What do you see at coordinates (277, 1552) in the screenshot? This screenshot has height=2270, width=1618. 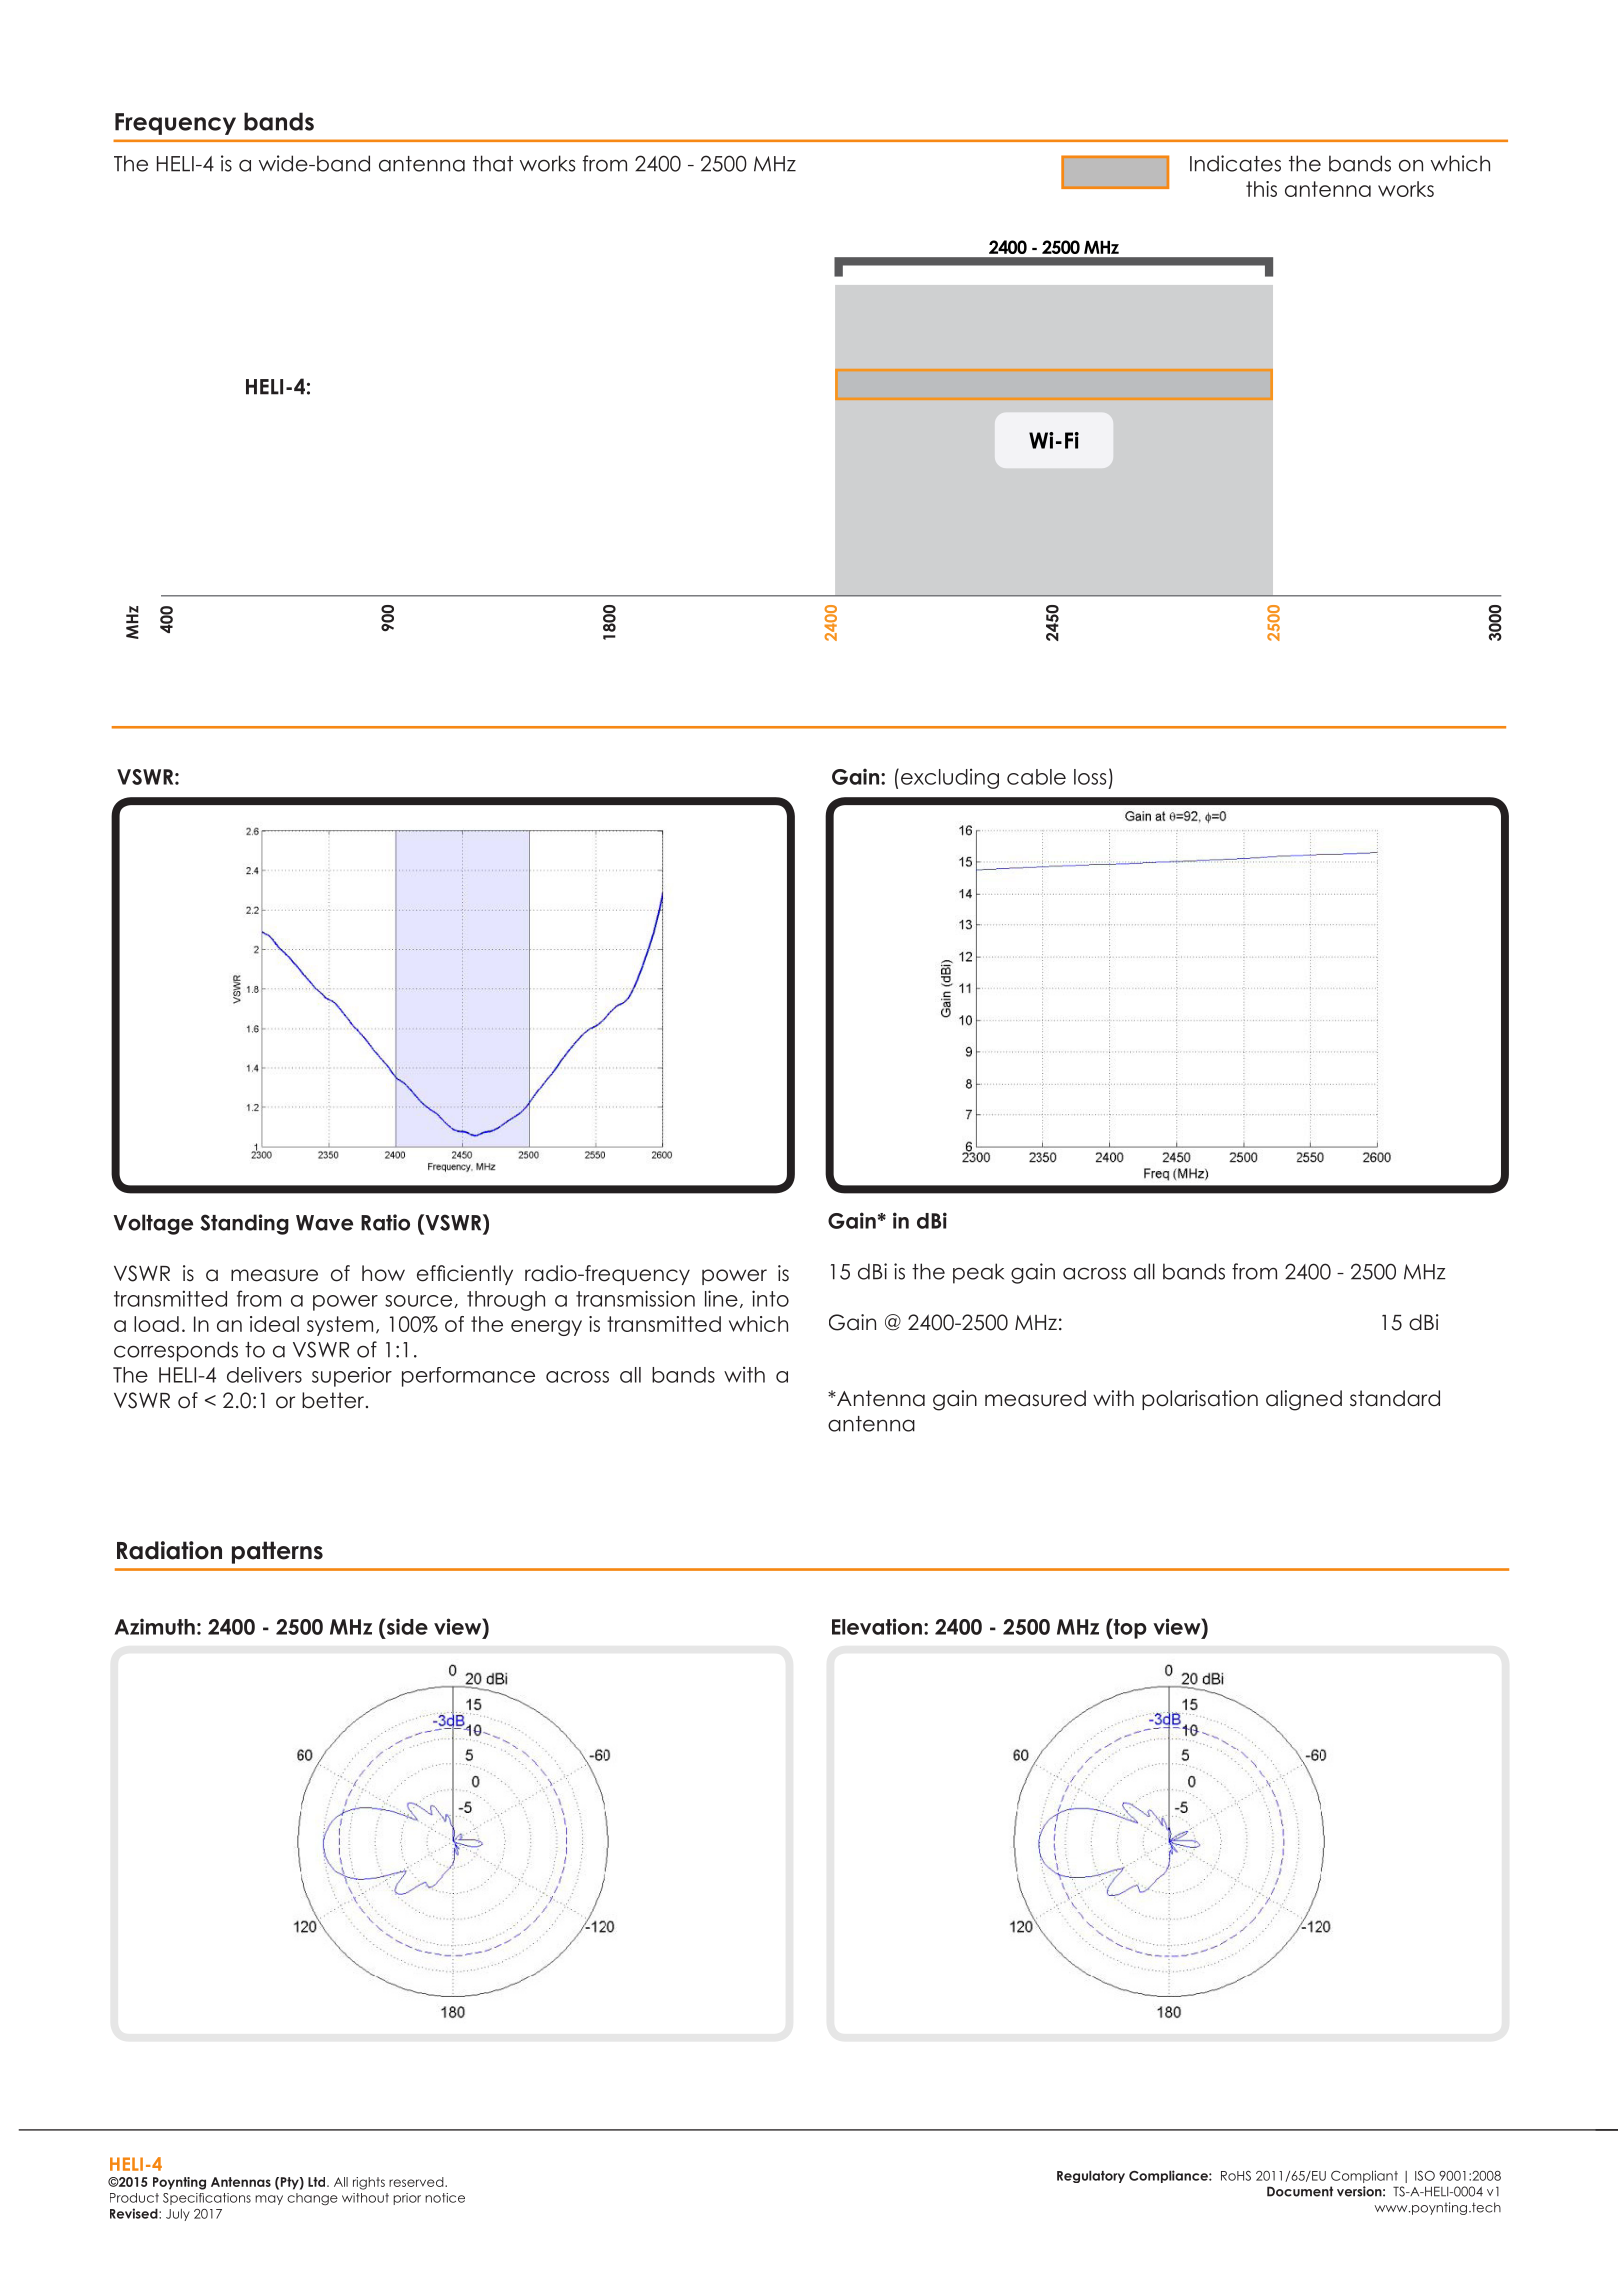 I see `patterns` at bounding box center [277, 1552].
